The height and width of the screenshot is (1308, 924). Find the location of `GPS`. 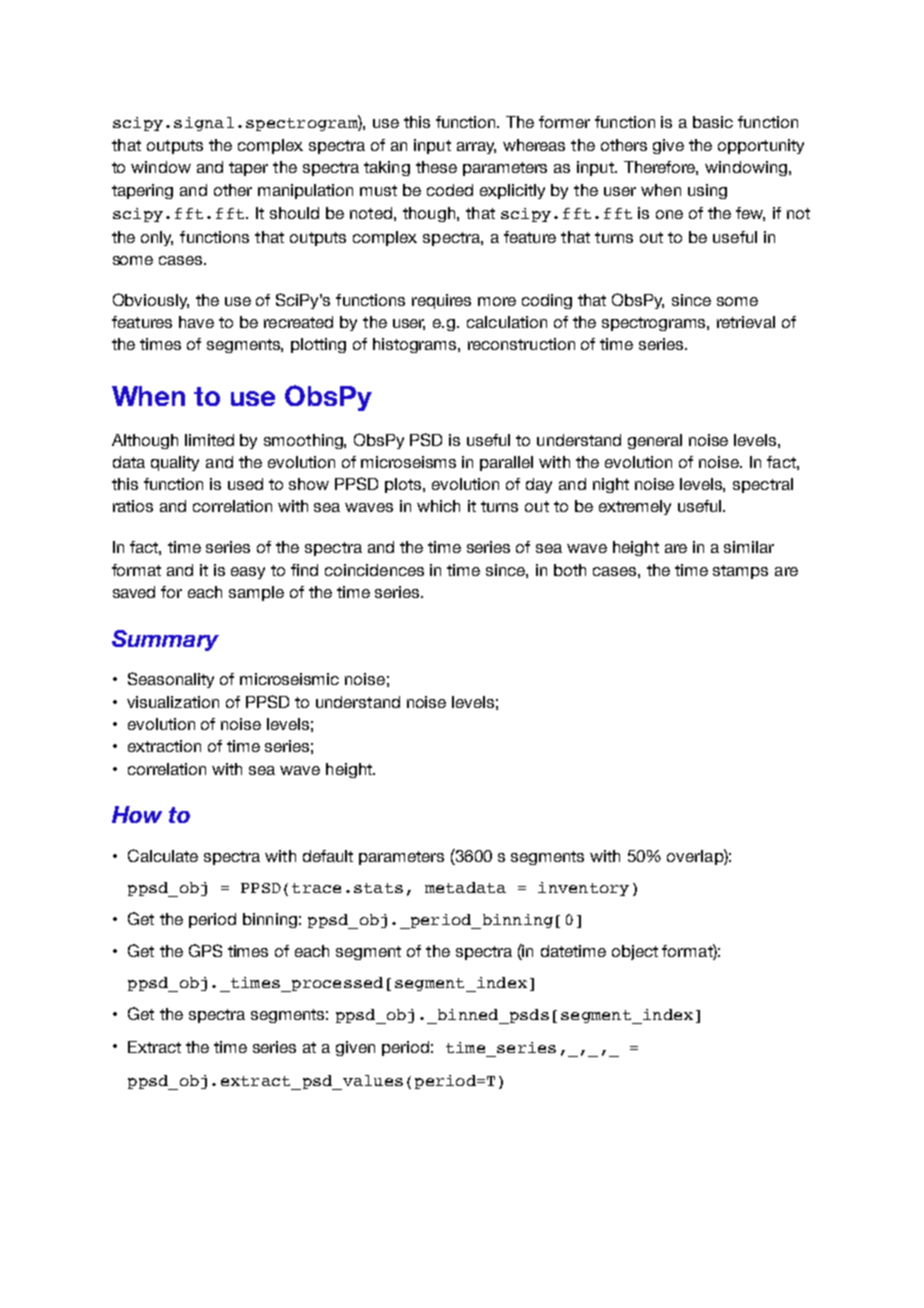

GPS is located at coordinates (205, 950).
